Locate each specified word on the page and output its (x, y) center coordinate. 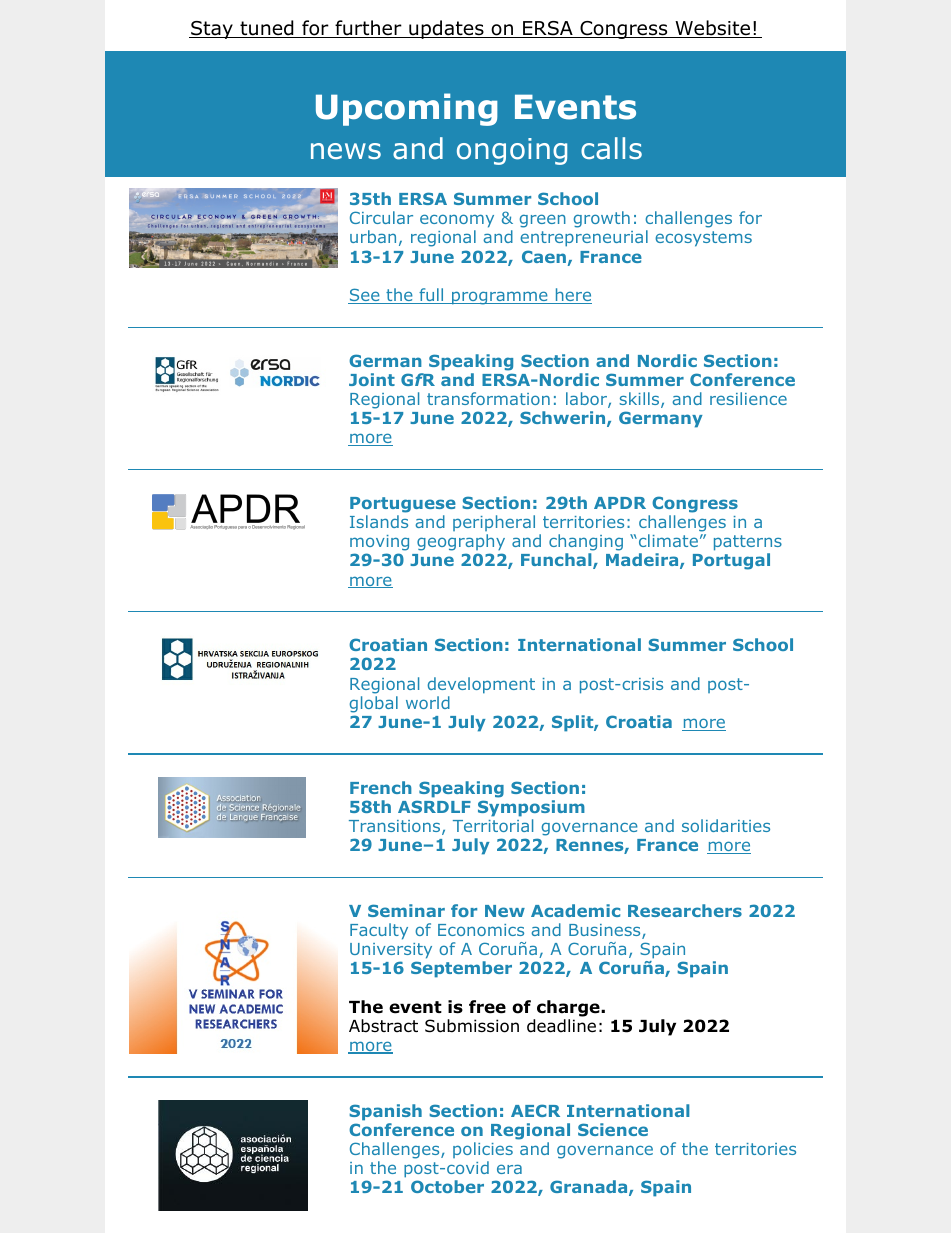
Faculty (379, 931)
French (381, 787)
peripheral (494, 523)
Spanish (385, 1112)
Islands (379, 521)
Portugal (731, 561)
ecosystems (703, 239)
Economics (481, 930)
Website (713, 29)
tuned (267, 29)
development (481, 685)
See (365, 296)
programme (500, 298)
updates (446, 29)
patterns (748, 544)
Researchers (685, 910)
